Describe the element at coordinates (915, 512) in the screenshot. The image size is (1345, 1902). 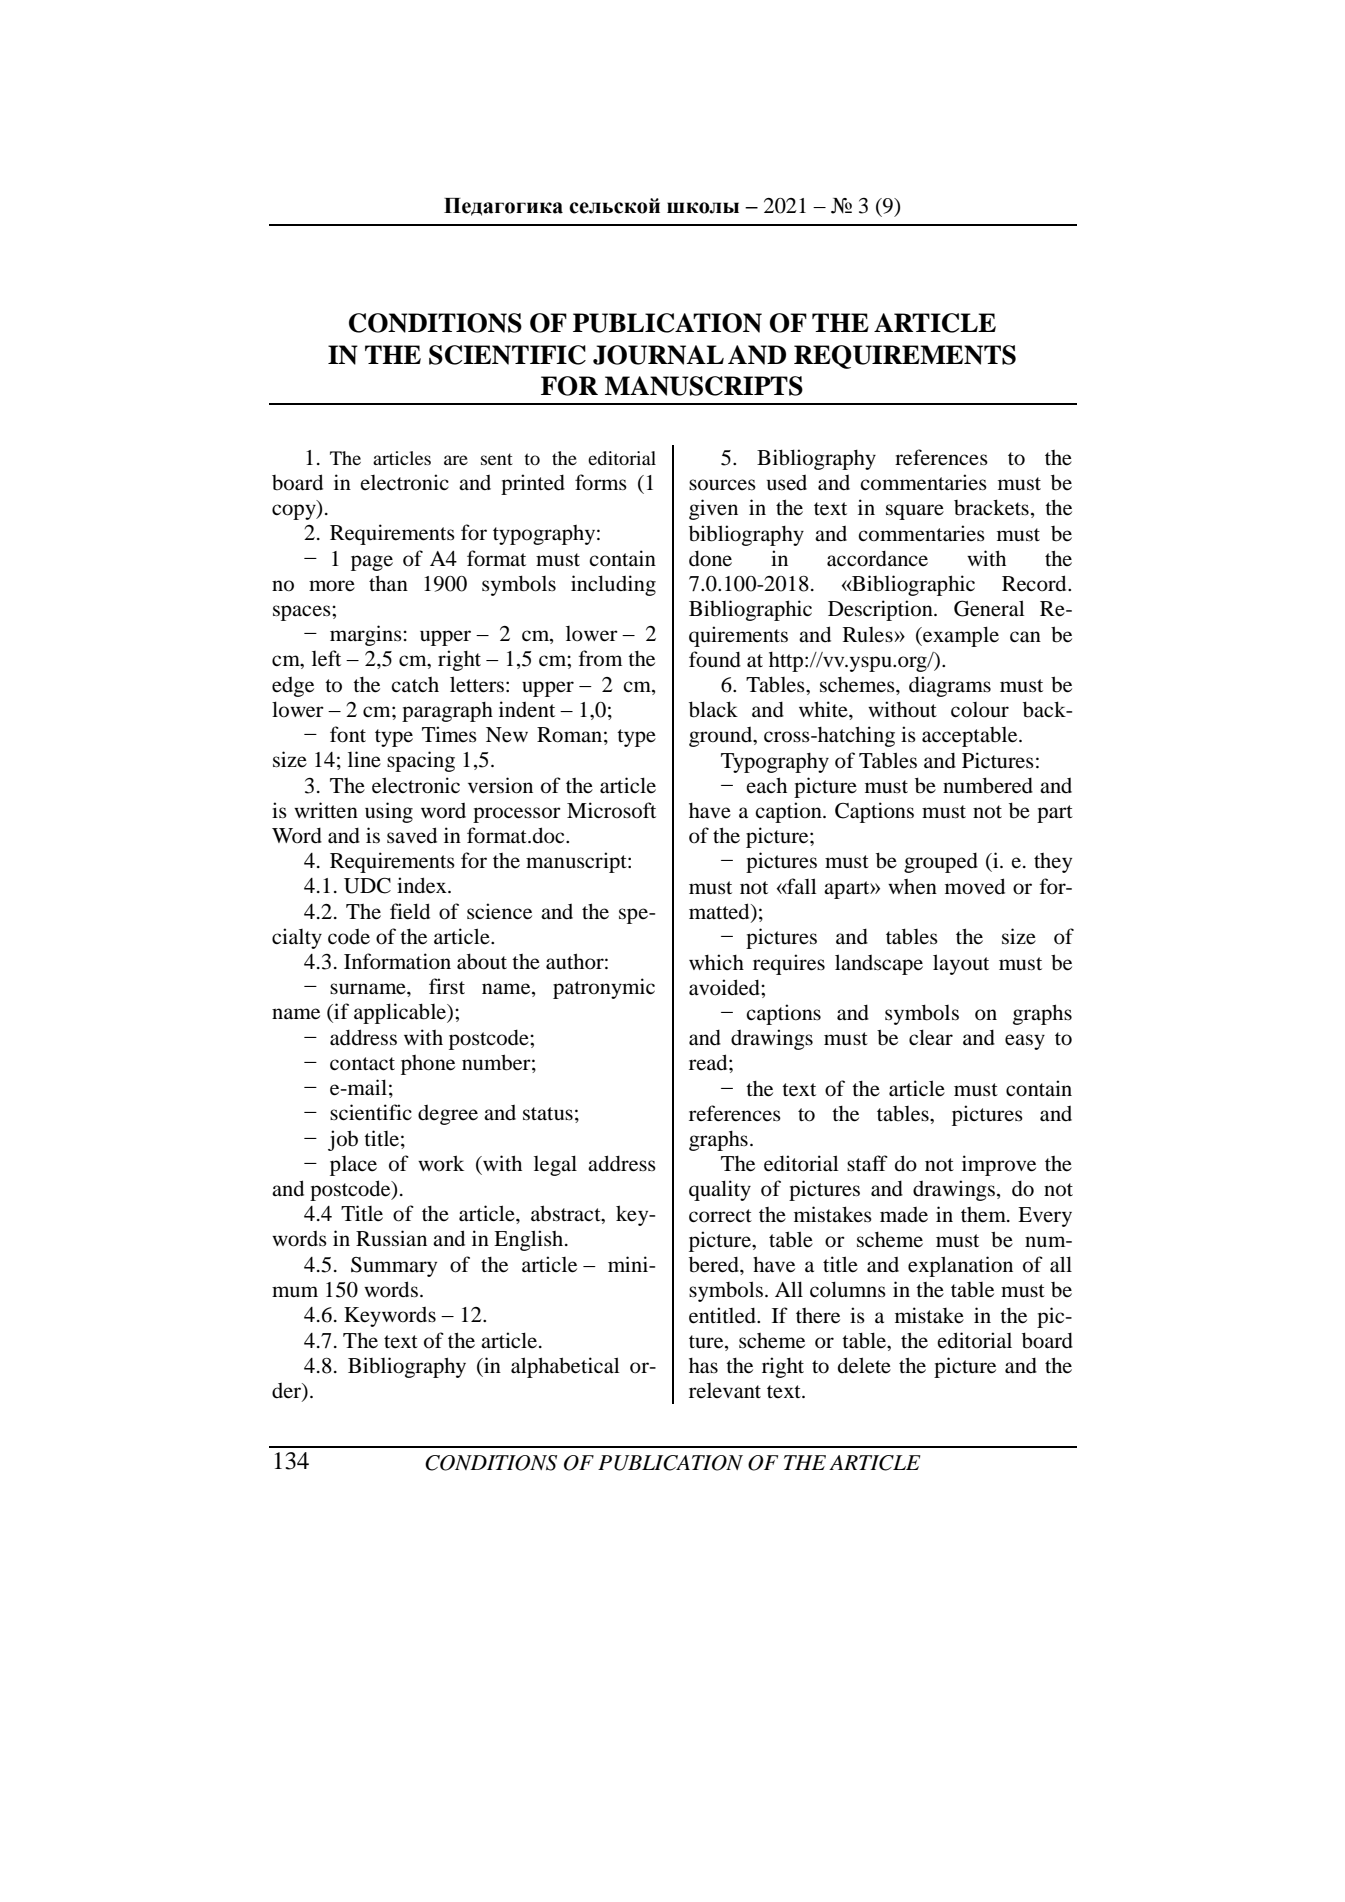
I see `square` at that location.
